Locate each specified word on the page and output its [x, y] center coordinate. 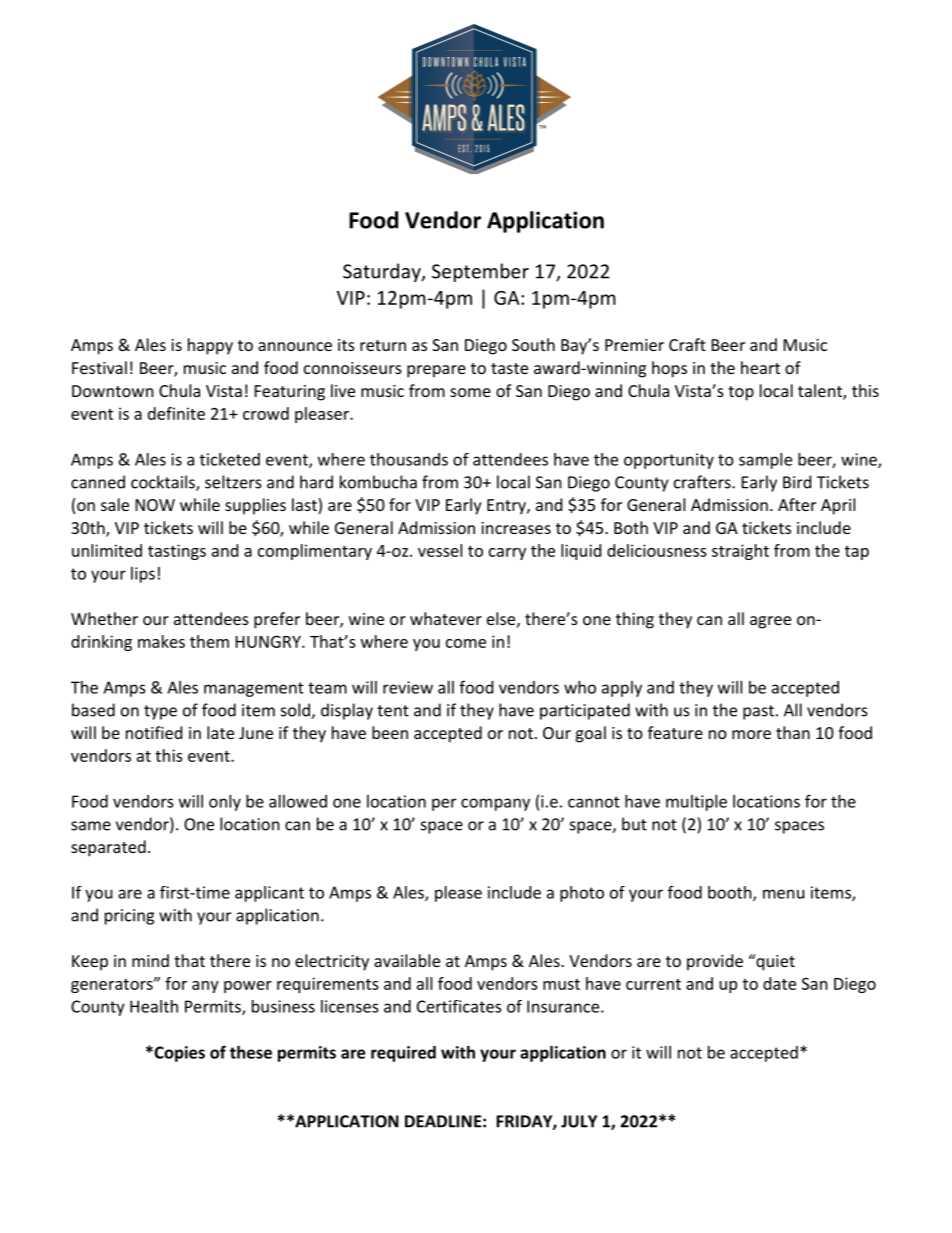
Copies [178, 1054]
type [160, 712]
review [408, 687]
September [480, 272]
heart [760, 367]
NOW [155, 505]
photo [582, 894]
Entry [507, 507]
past [758, 712]
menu [783, 894]
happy [210, 346]
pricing [129, 917]
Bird [797, 482]
